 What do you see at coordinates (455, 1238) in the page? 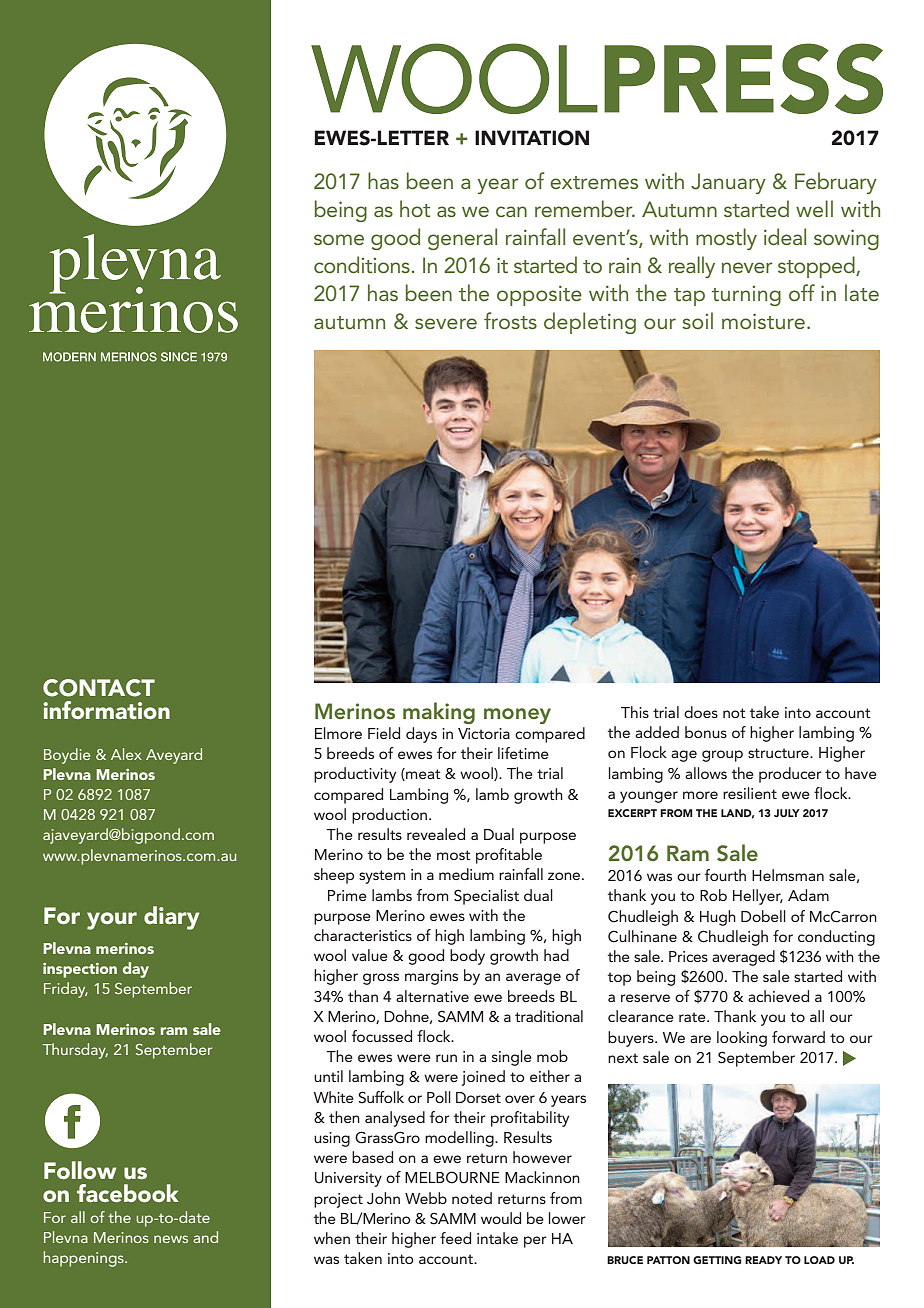
I see `feed` at bounding box center [455, 1238].
